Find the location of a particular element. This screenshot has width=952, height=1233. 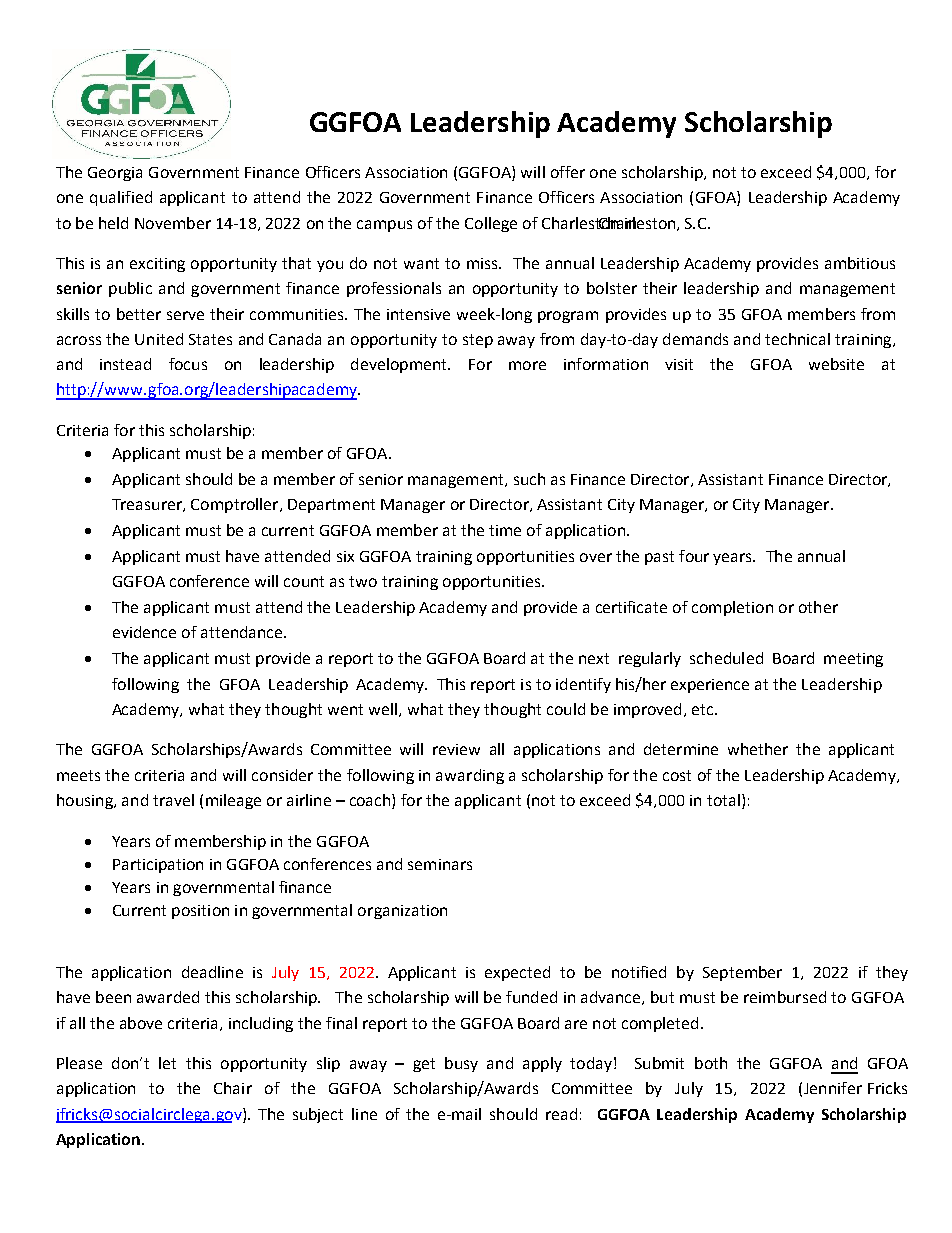

Treasurer is located at coordinates (148, 505).
